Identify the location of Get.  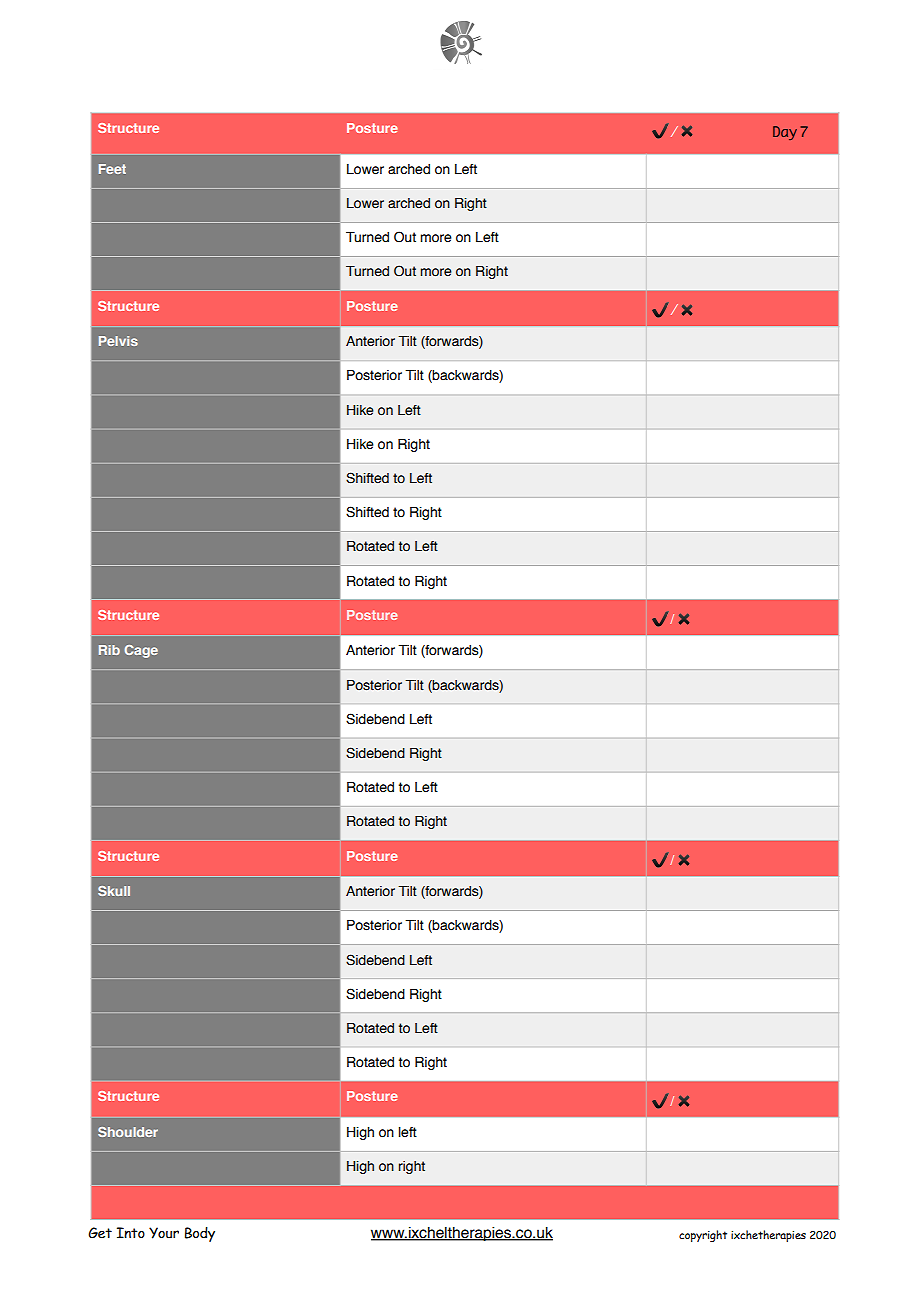
(100, 1233).
